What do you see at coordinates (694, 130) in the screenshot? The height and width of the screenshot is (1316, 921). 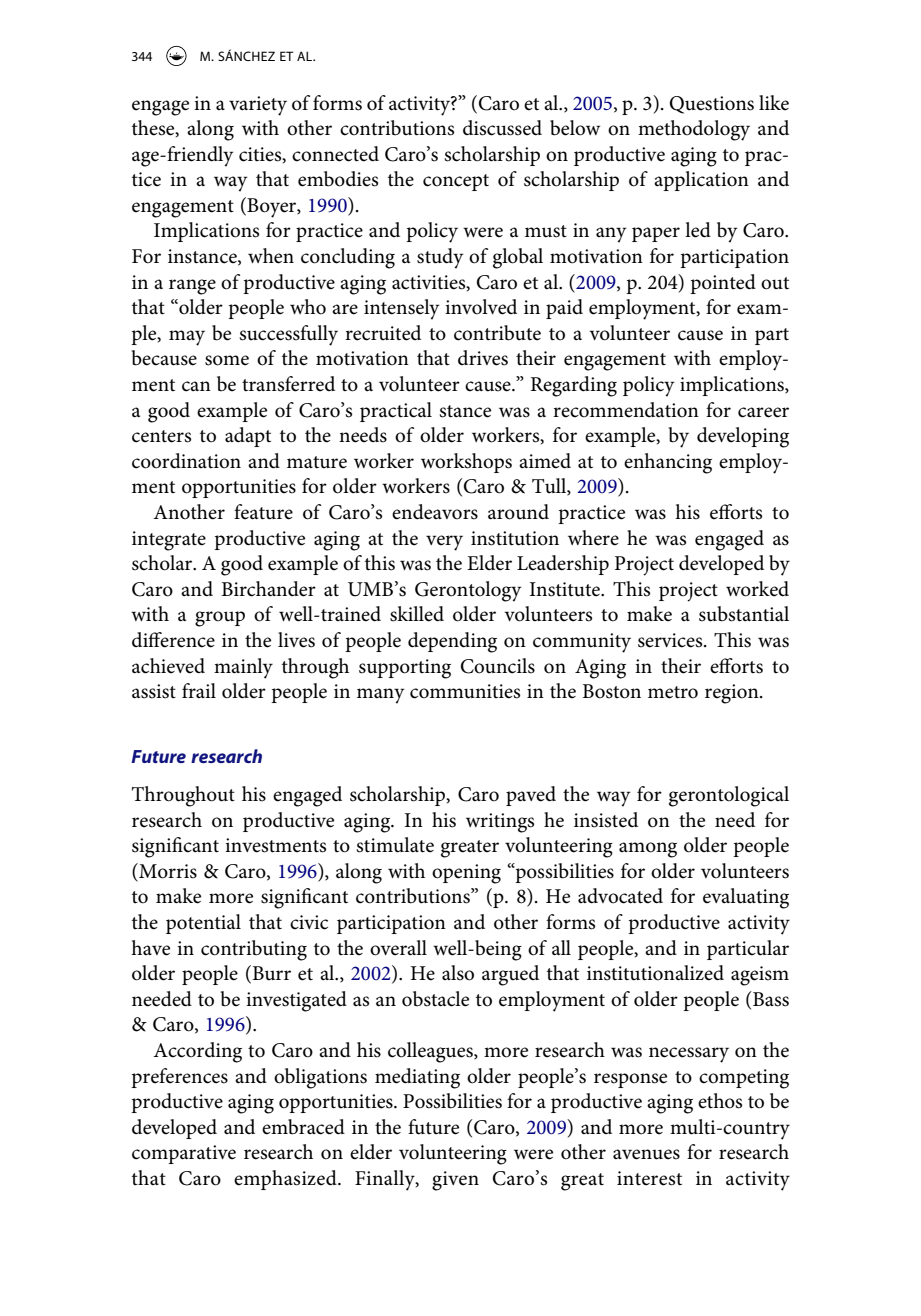 I see `methodology` at bounding box center [694, 130].
